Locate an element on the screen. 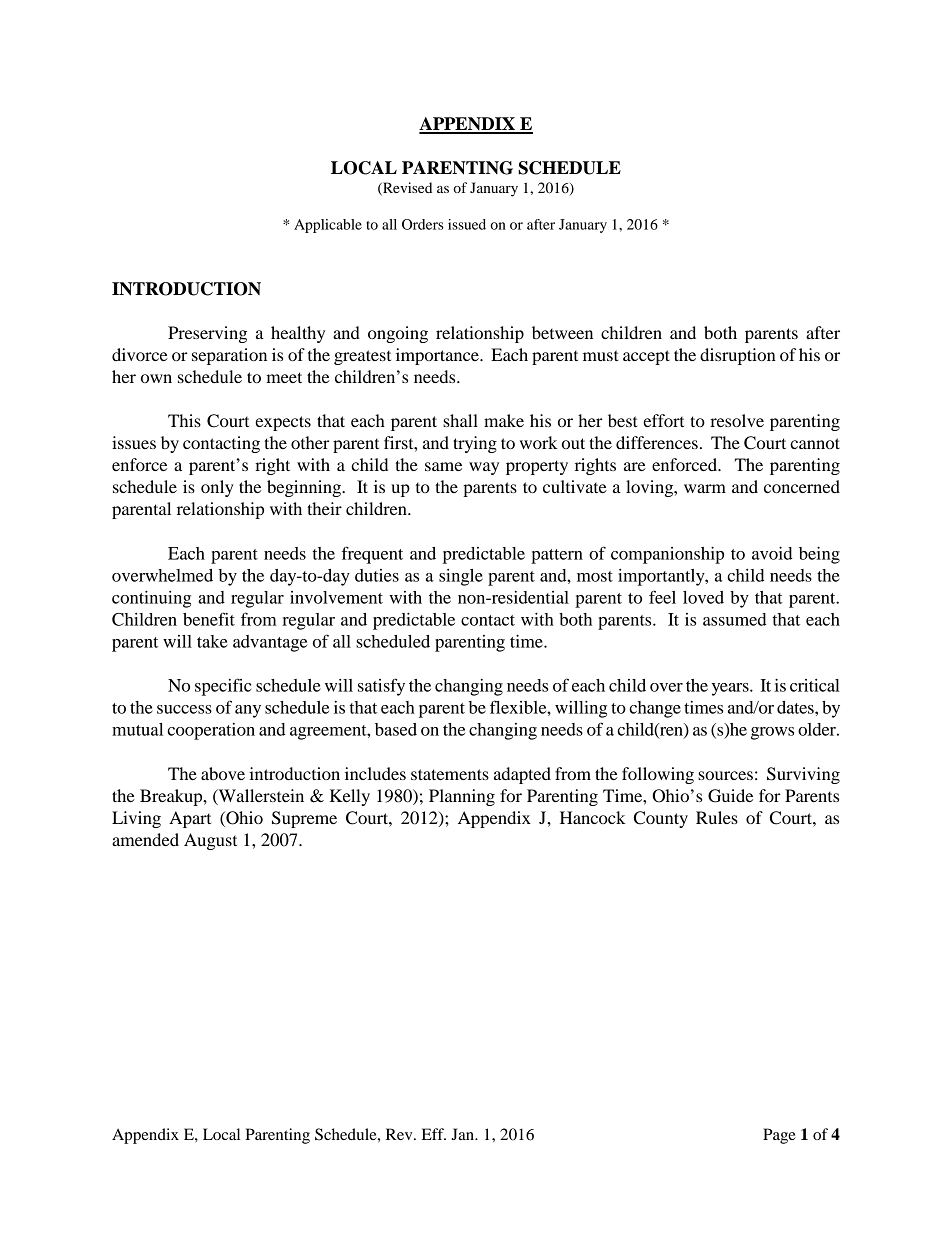 This screenshot has height=1233, width=952. Planning is located at coordinates (462, 797).
